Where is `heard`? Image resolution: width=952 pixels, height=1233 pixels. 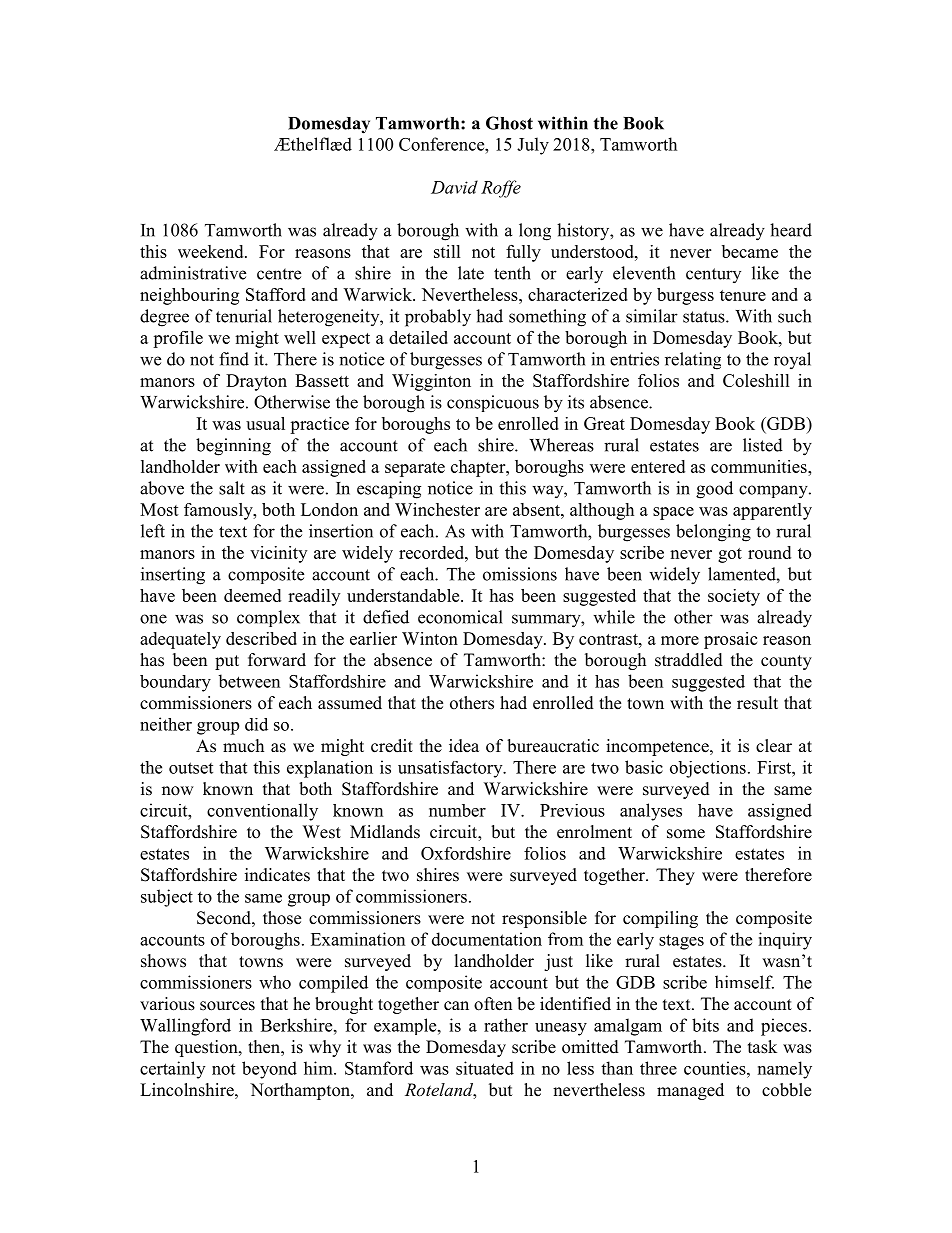 heard is located at coordinates (791, 230).
